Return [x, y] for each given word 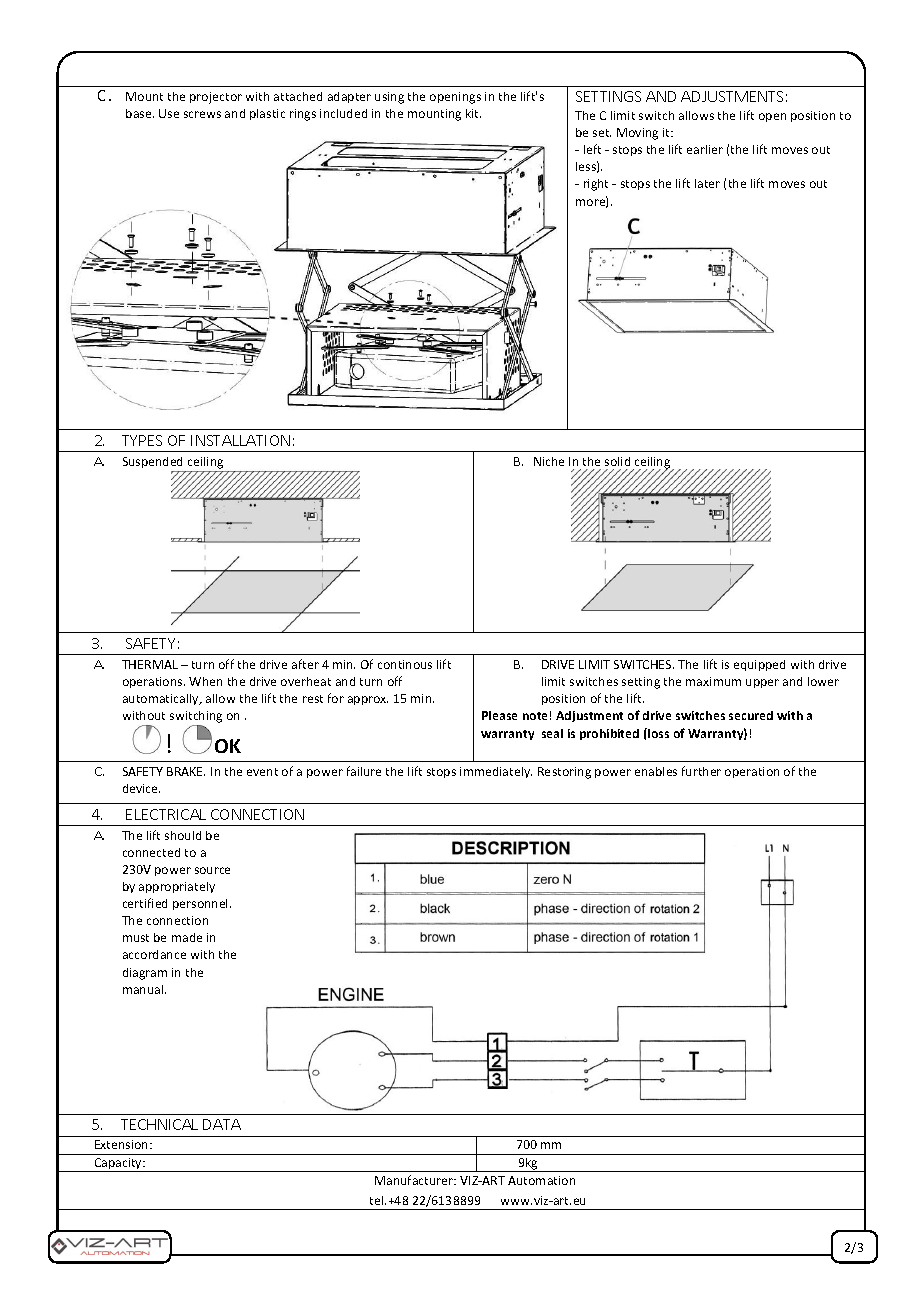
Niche [549, 461]
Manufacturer [415, 1180]
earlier [705, 149]
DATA [222, 1124]
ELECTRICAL [166, 814]
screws [202, 114]
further [701, 771]
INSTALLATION [240, 440]
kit [473, 113]
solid [617, 461]
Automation [541, 1180]
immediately [496, 772]
